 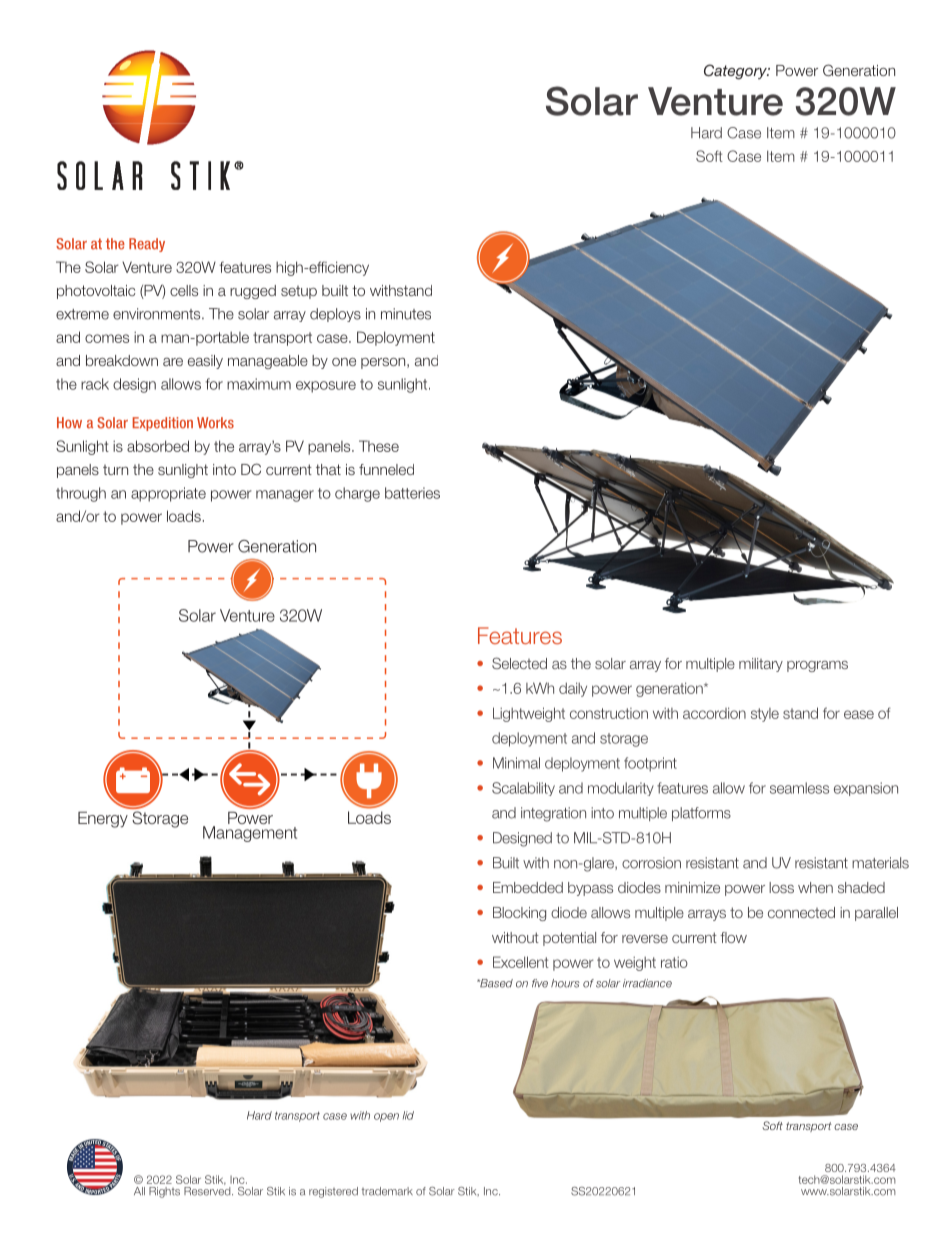 I want to click on Rights, so click(x=164, y=1192).
